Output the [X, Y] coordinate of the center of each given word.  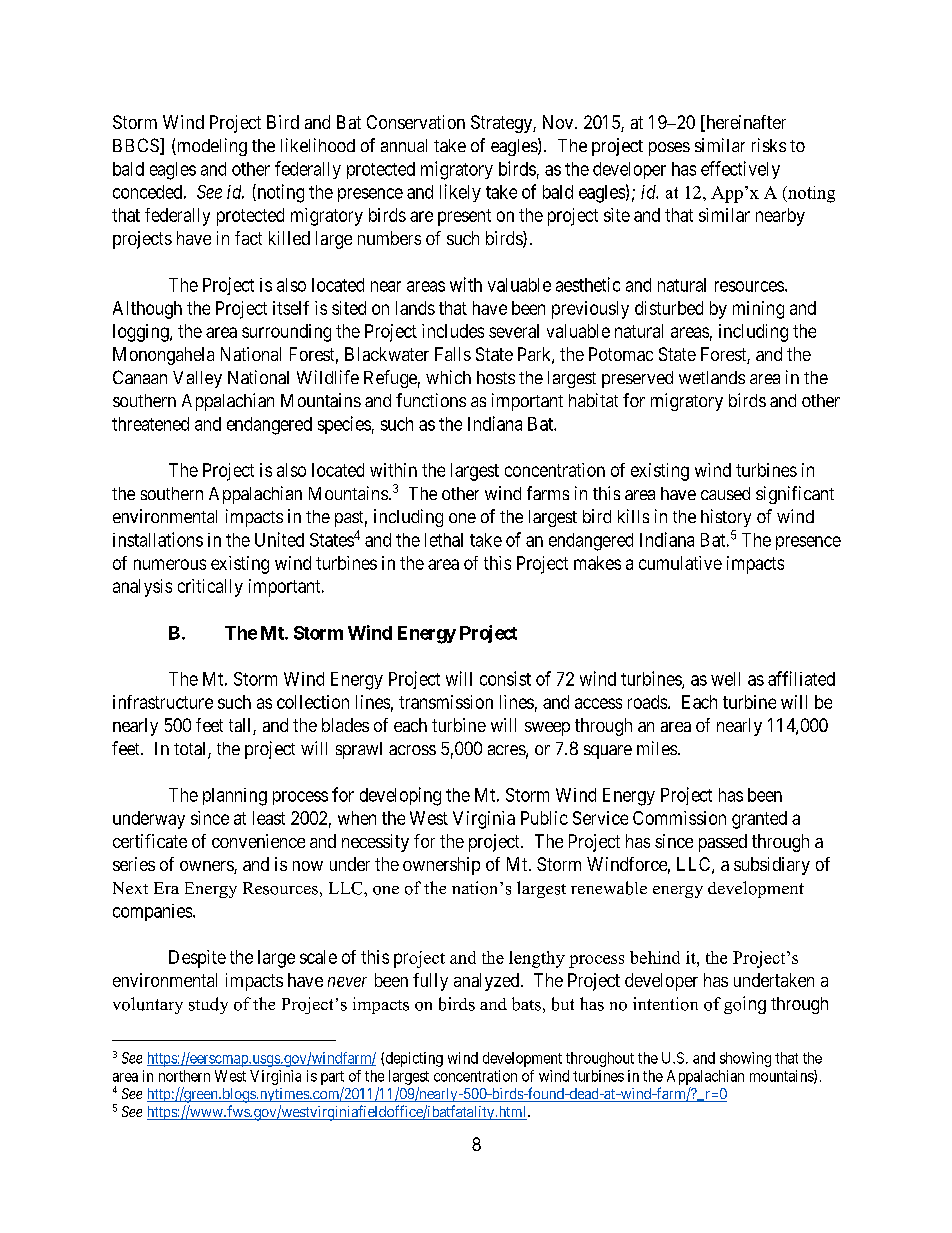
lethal [444, 540]
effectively [740, 170]
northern [184, 1076]
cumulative [680, 563]
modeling [211, 147]
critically [210, 588]
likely [460, 193]
